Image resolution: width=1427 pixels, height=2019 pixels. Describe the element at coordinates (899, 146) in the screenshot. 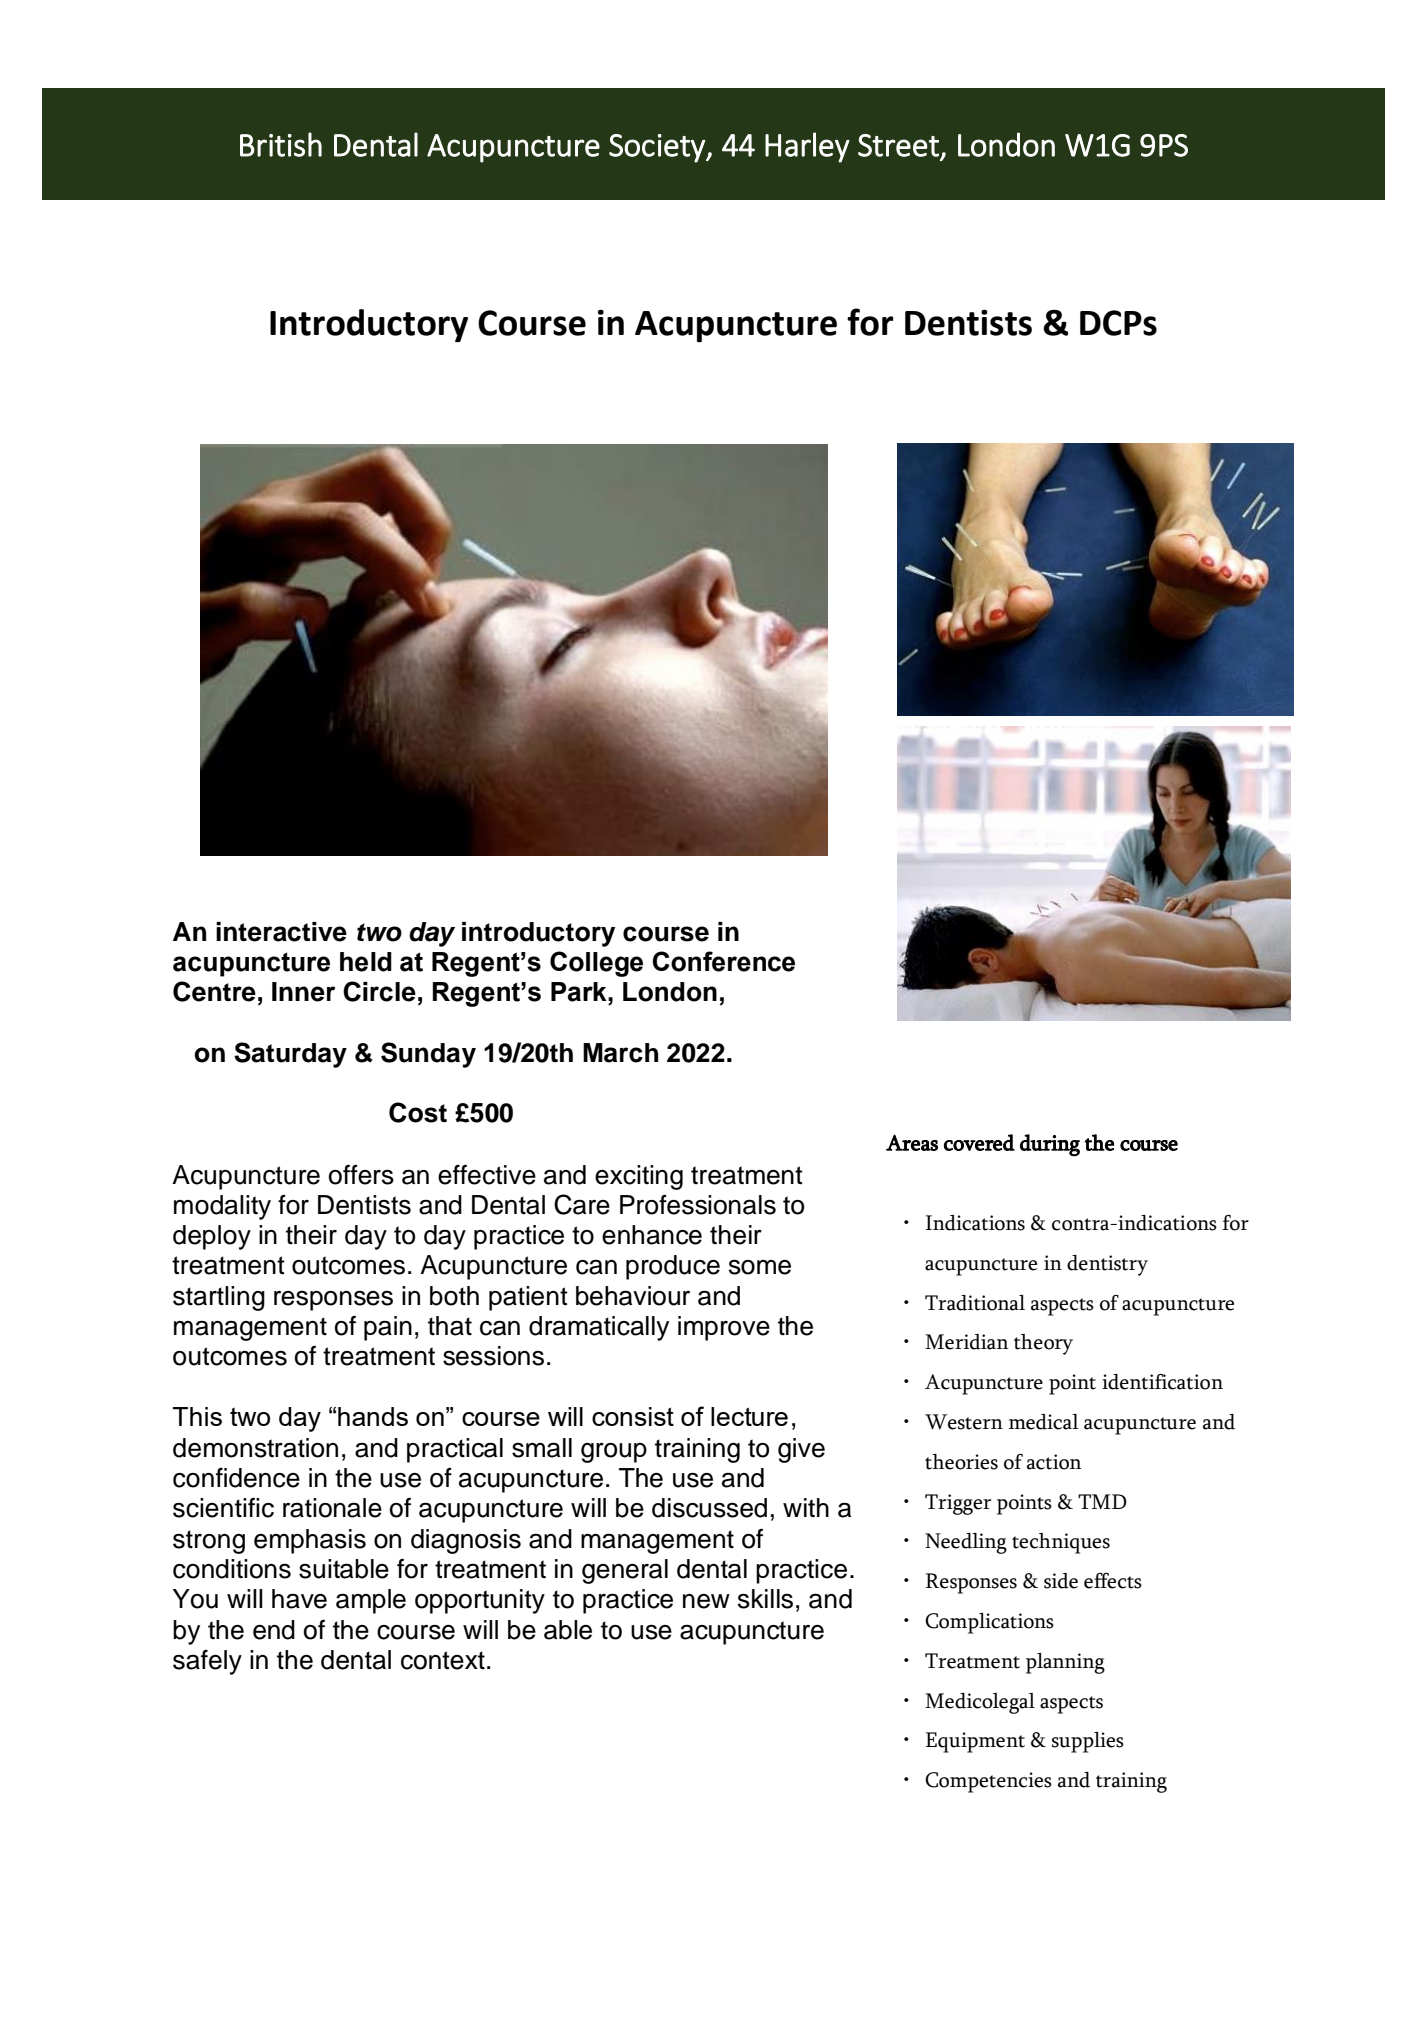

I see `Street` at that location.
